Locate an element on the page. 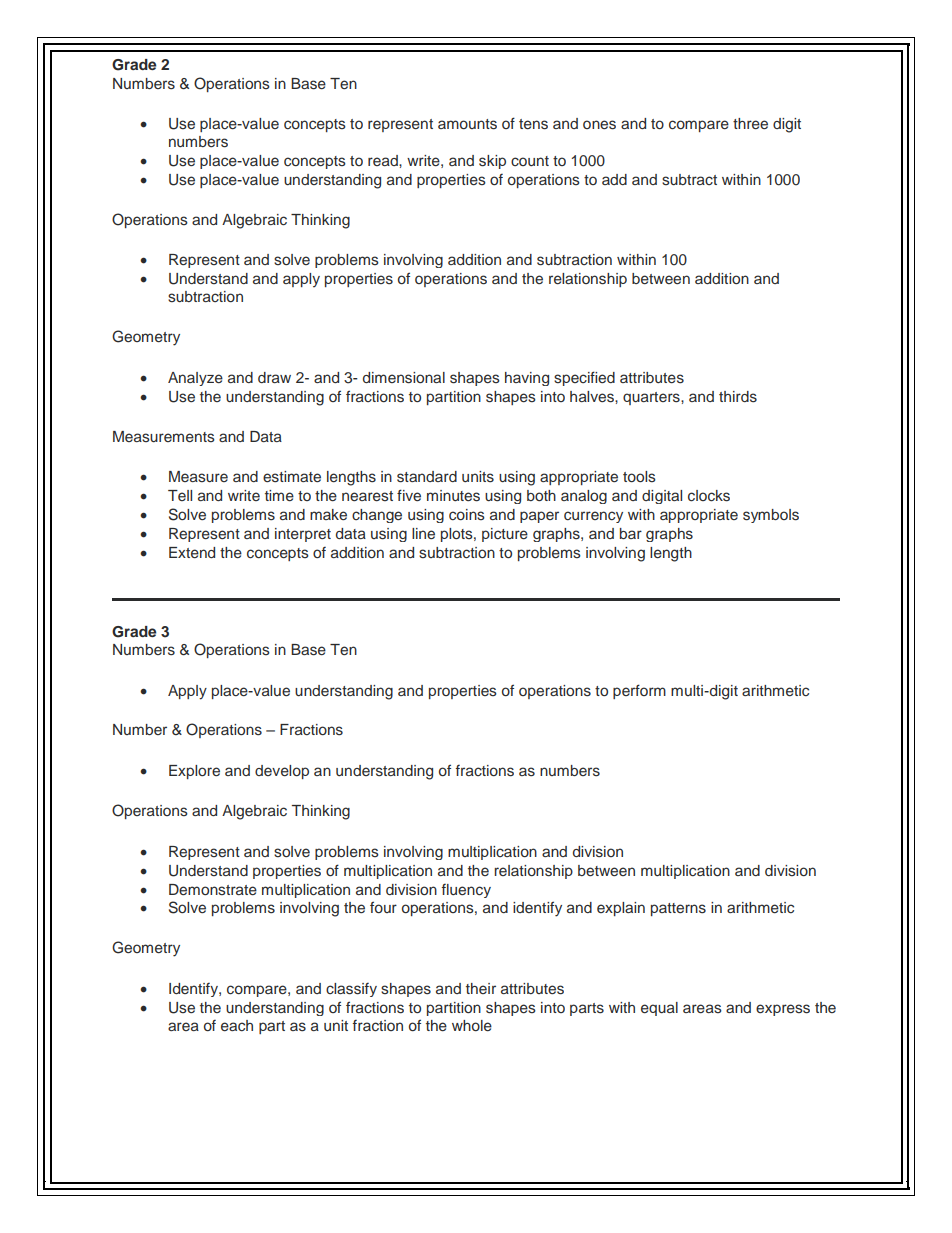 This image has height=1233, width=952. equal is located at coordinates (659, 1009).
